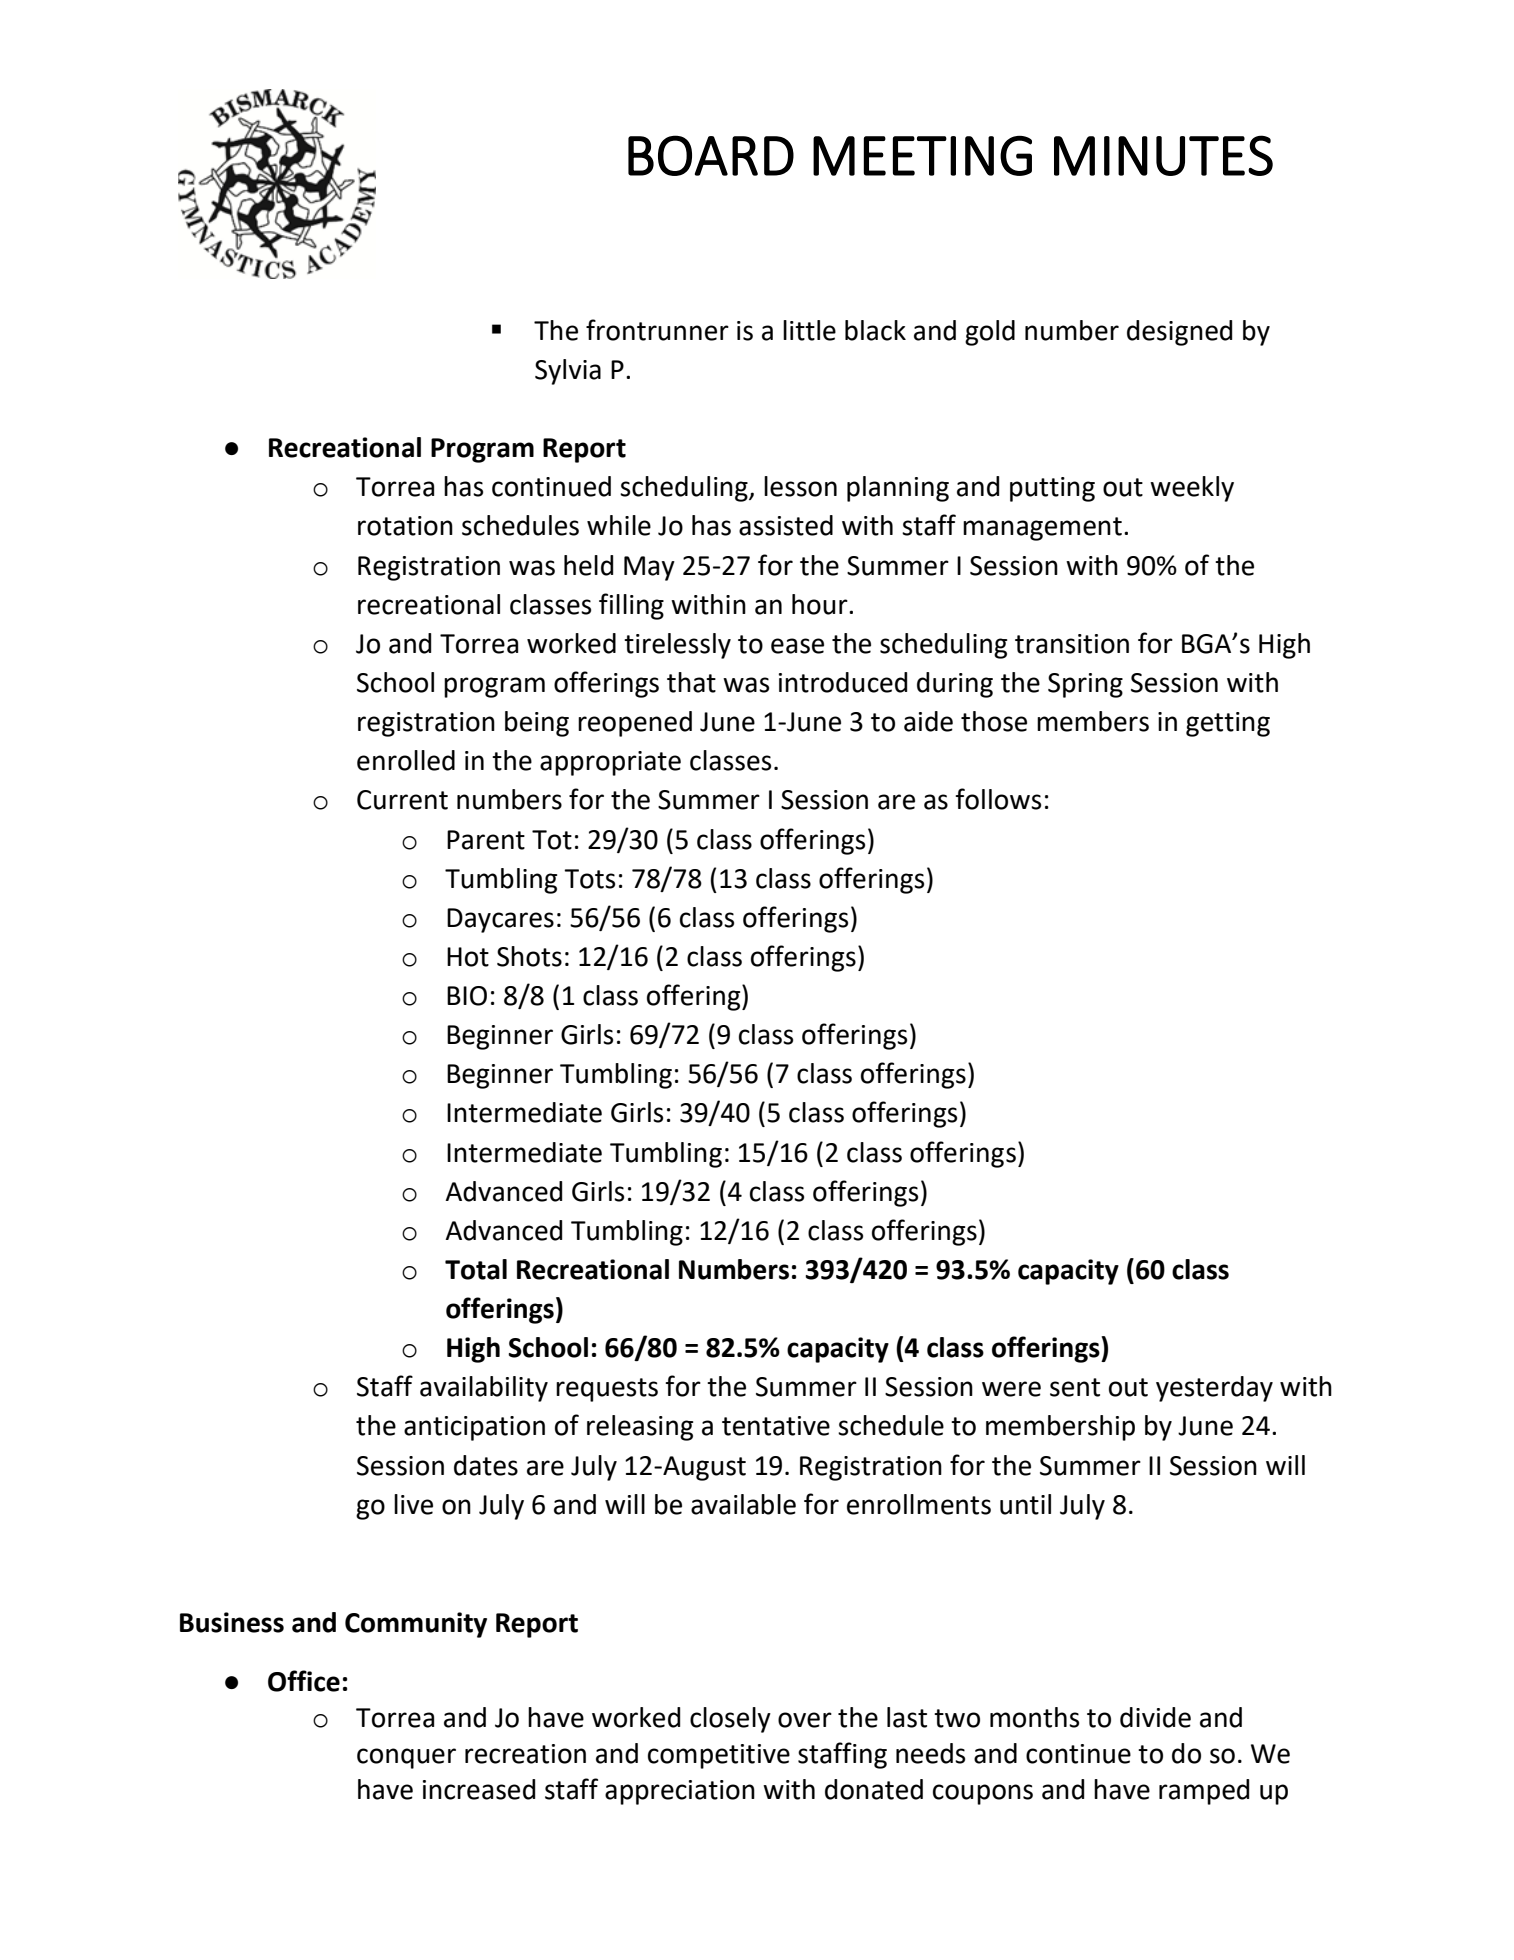 The height and width of the screenshot is (1960, 1514). Describe the element at coordinates (406, 760) in the screenshot. I see `enrolled` at that location.
